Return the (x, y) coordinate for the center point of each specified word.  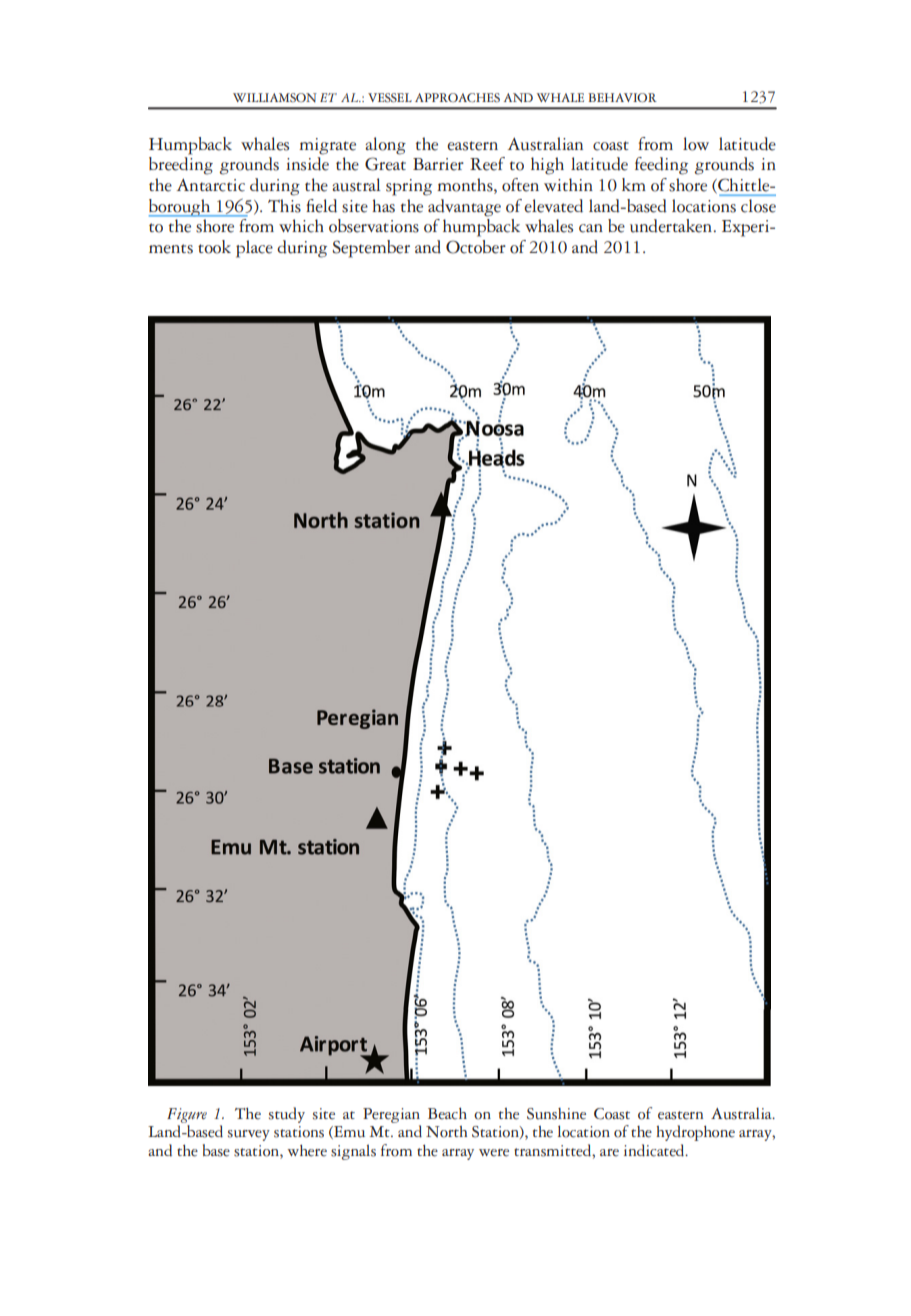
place (254, 249)
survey (249, 1135)
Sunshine (556, 1114)
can (591, 228)
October (476, 247)
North (446, 1132)
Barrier (438, 164)
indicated (655, 1150)
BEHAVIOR (622, 98)
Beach (447, 1114)
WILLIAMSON (275, 98)
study (287, 1115)
